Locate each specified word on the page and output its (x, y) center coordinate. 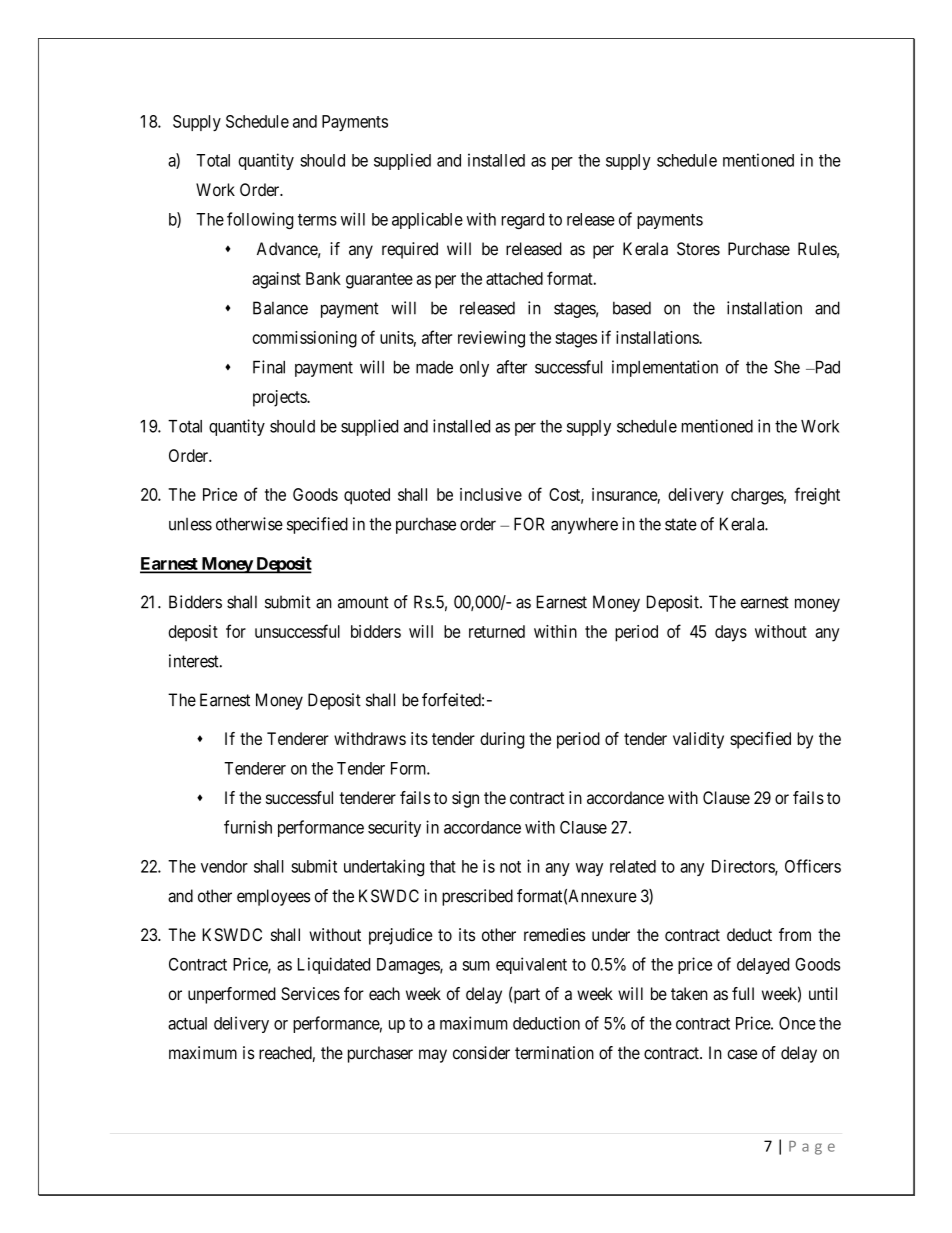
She (787, 367)
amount (363, 602)
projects (280, 398)
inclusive (491, 494)
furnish (248, 827)
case (742, 1054)
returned (497, 631)
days (731, 633)
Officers (813, 866)
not (510, 867)
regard (522, 221)
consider (481, 1053)
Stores (698, 249)
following (260, 221)
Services (310, 994)
